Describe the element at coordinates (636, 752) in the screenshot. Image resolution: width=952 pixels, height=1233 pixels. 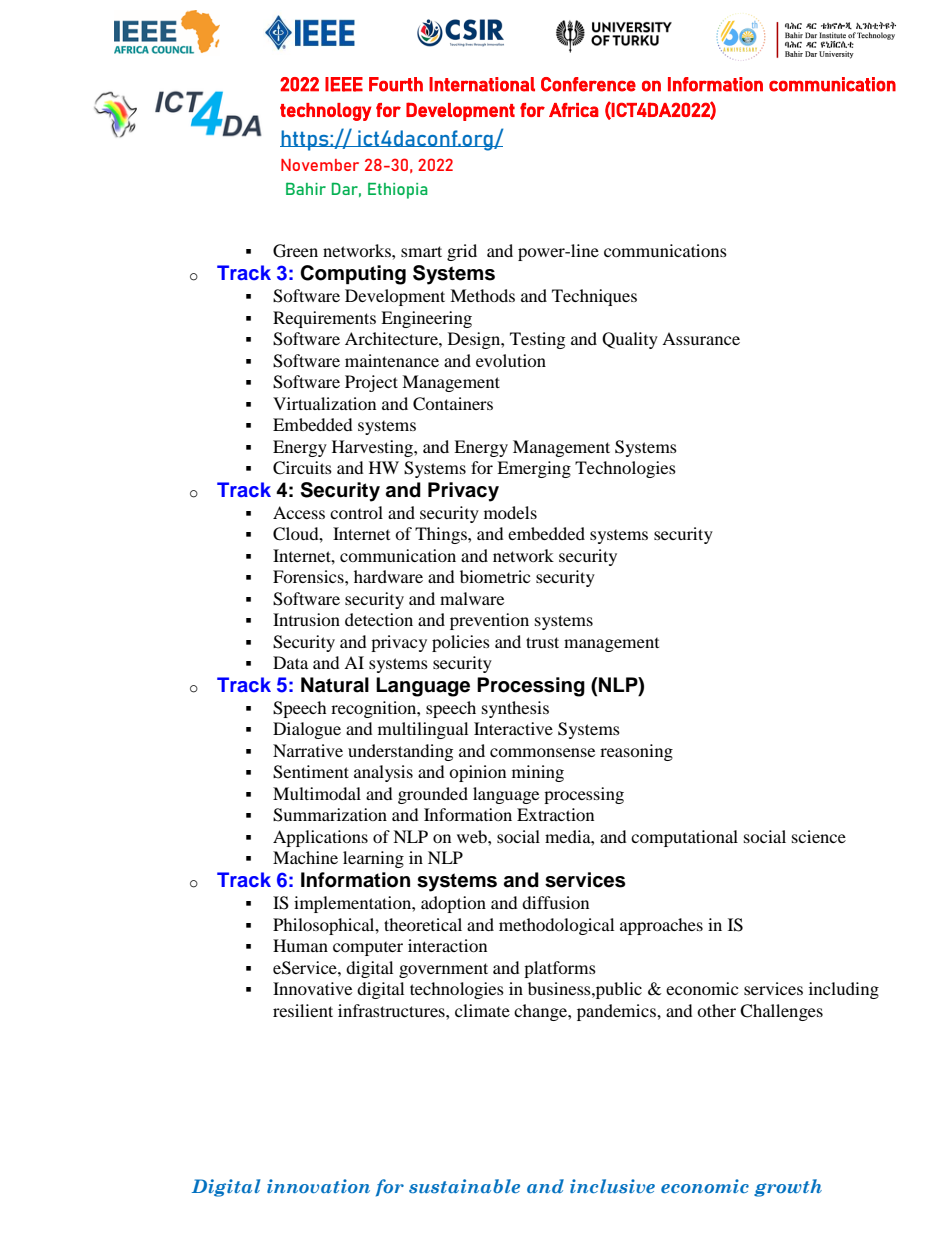
I see `reasoning` at that location.
